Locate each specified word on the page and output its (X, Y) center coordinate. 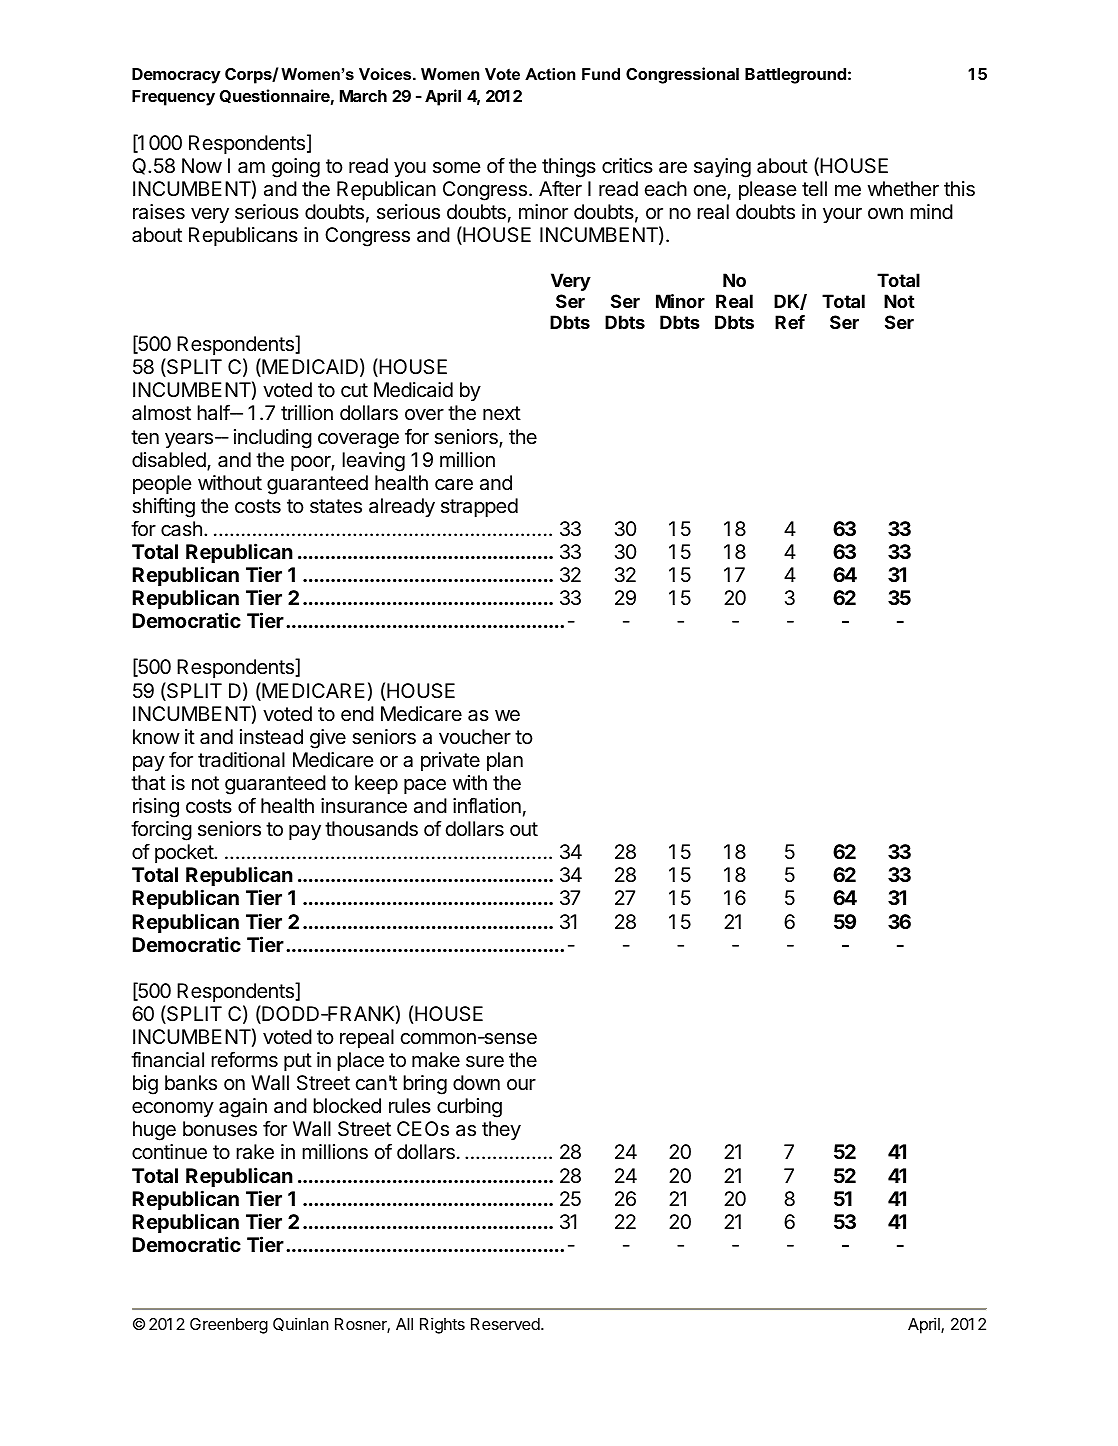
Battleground (795, 76)
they (501, 1130)
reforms (244, 1059)
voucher (475, 736)
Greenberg (229, 1326)
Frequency (173, 98)
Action (550, 74)
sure (485, 1062)
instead (271, 737)
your (842, 215)
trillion (307, 412)
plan (505, 761)
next (502, 413)
